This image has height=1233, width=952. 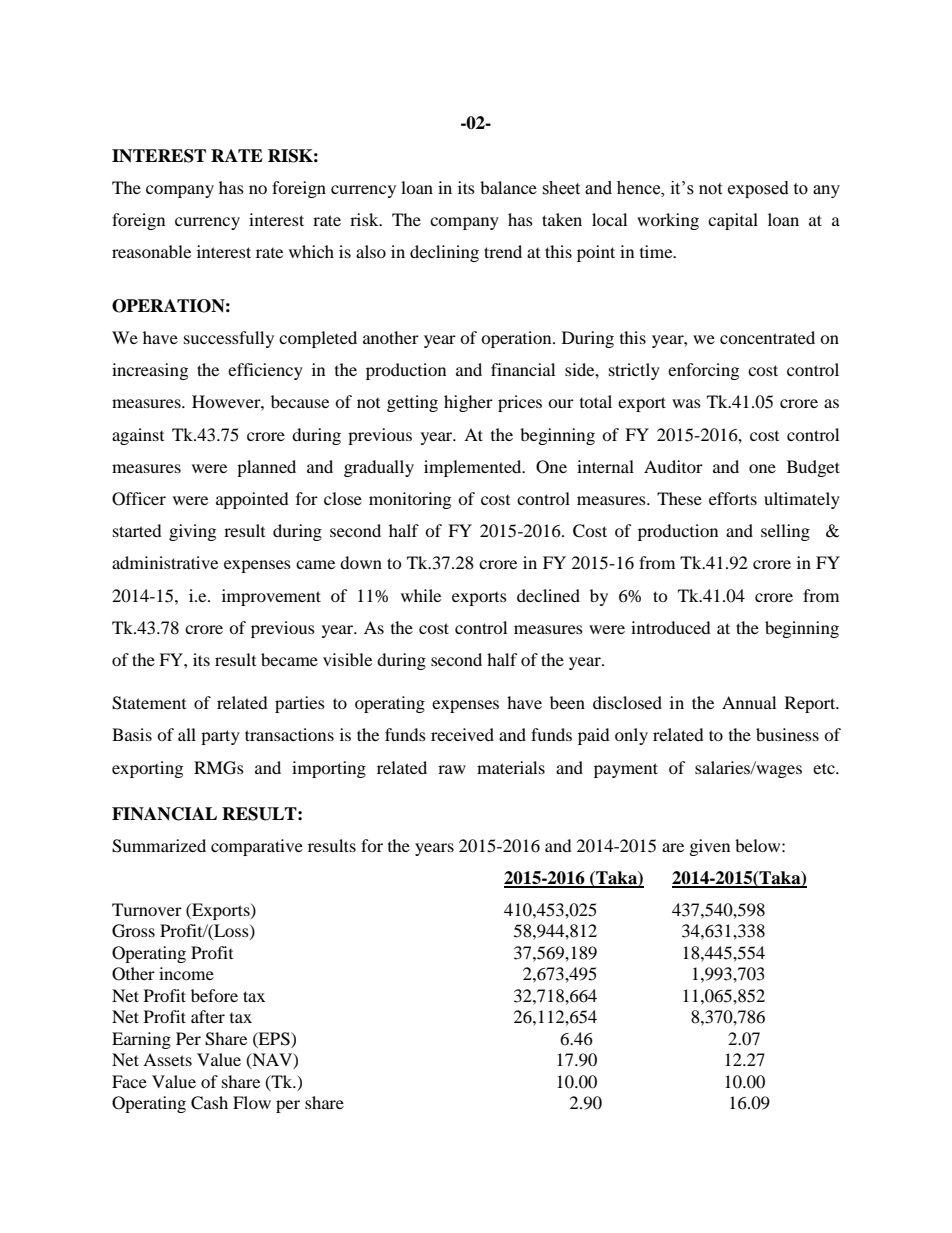 What do you see at coordinates (421, 595) in the image?
I see `while` at bounding box center [421, 595].
